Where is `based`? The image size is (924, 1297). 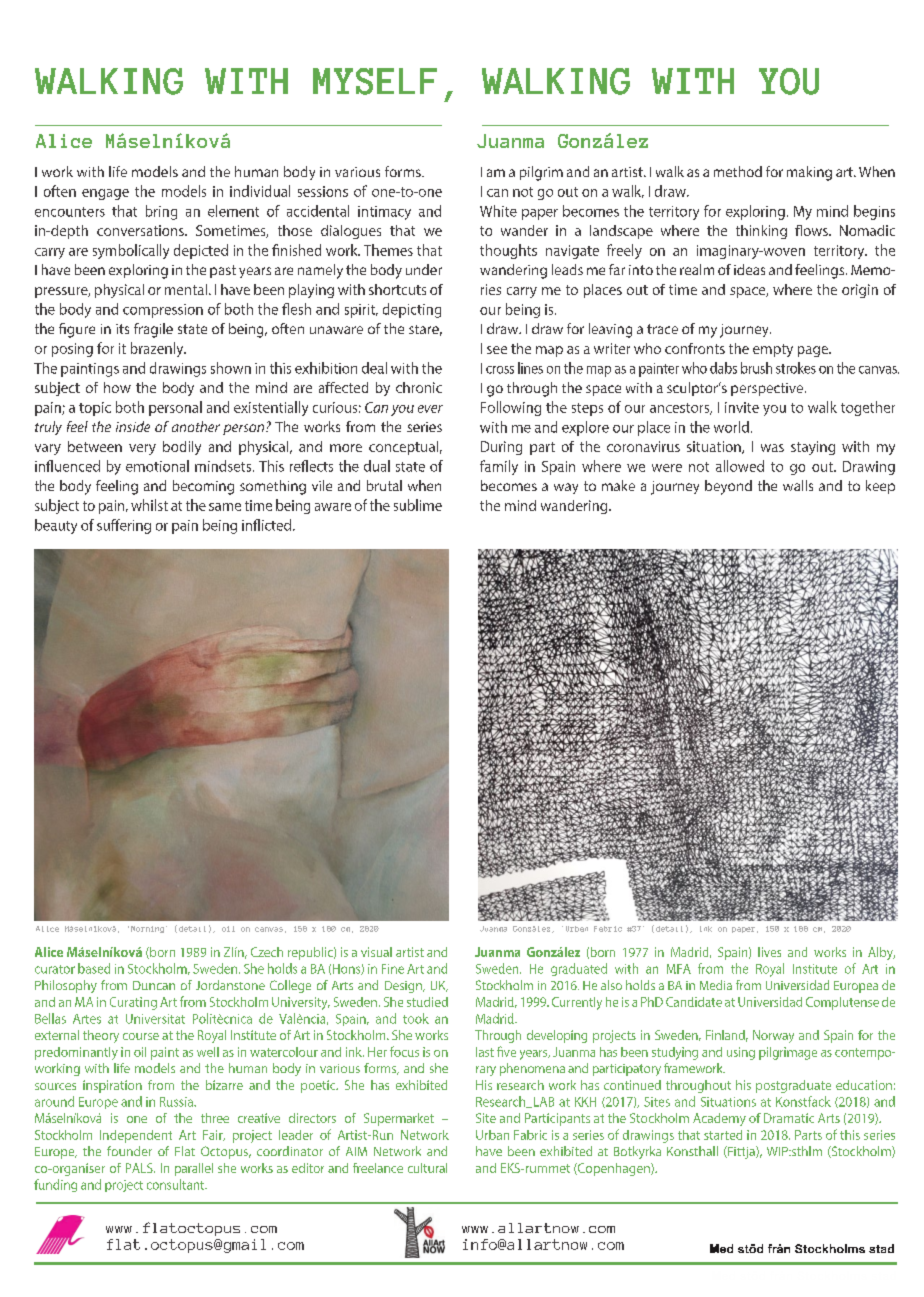 based is located at coordinates (94, 968).
